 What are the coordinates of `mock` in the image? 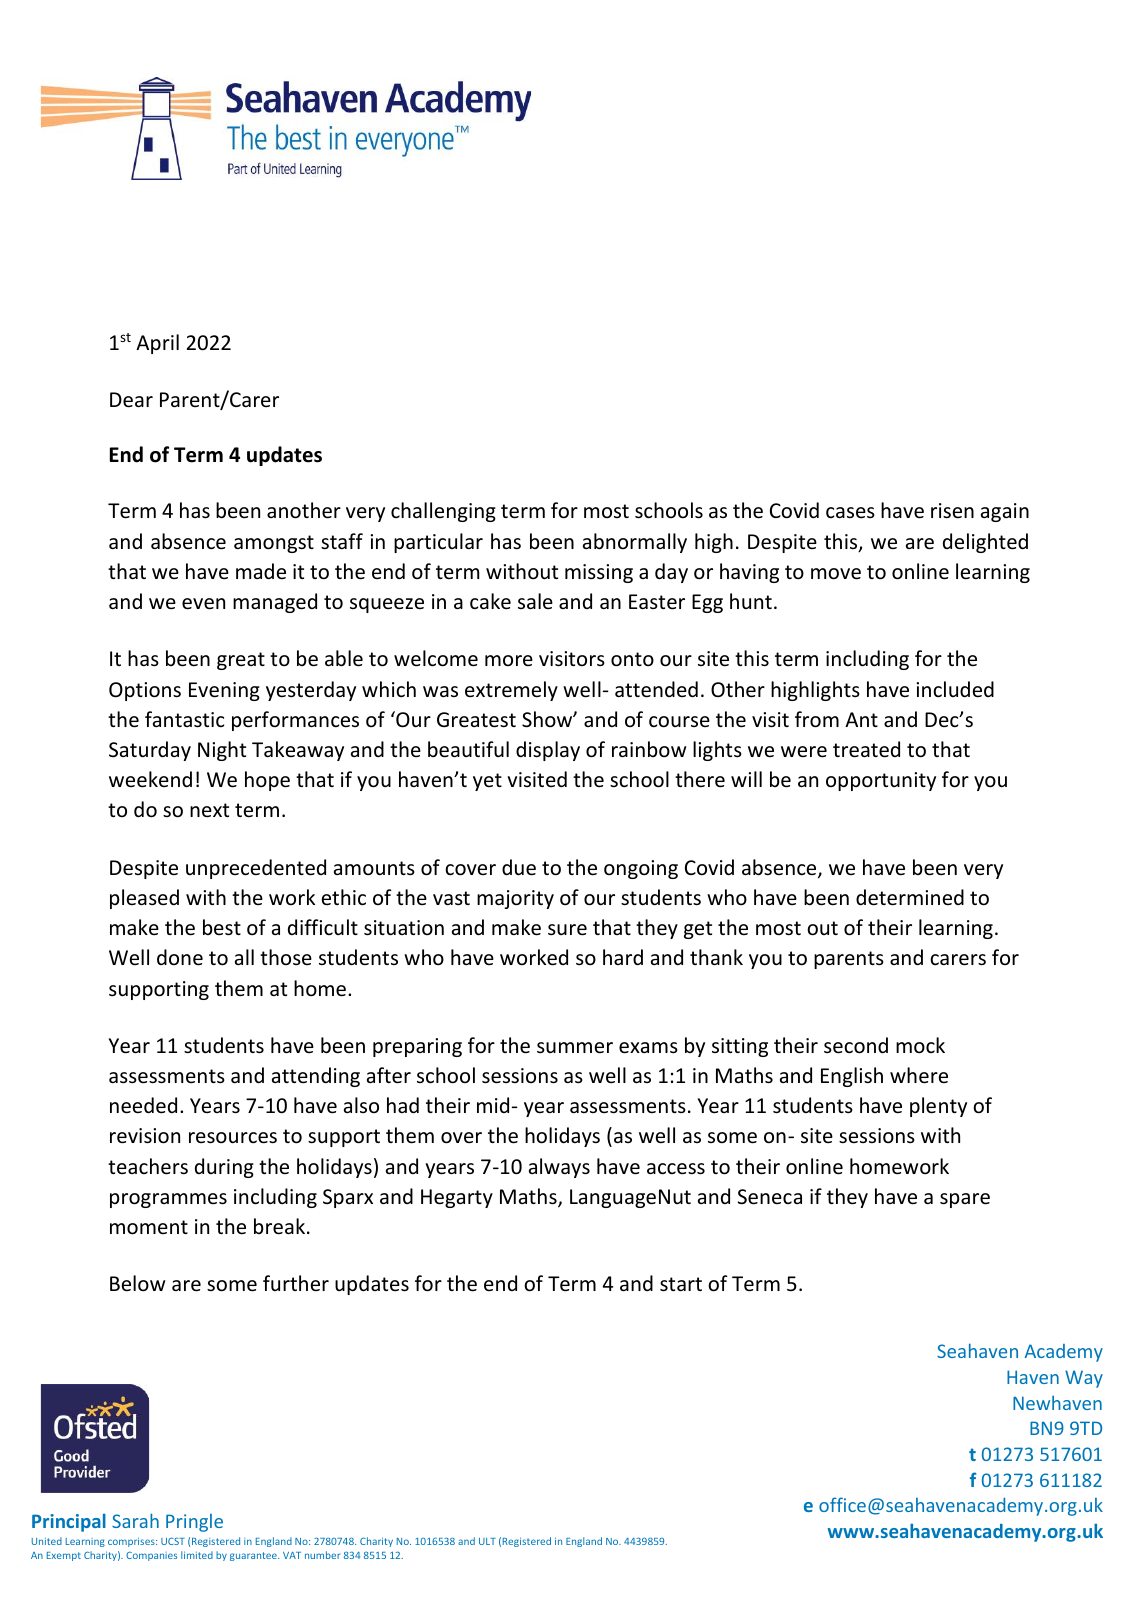 It's located at (920, 1045).
